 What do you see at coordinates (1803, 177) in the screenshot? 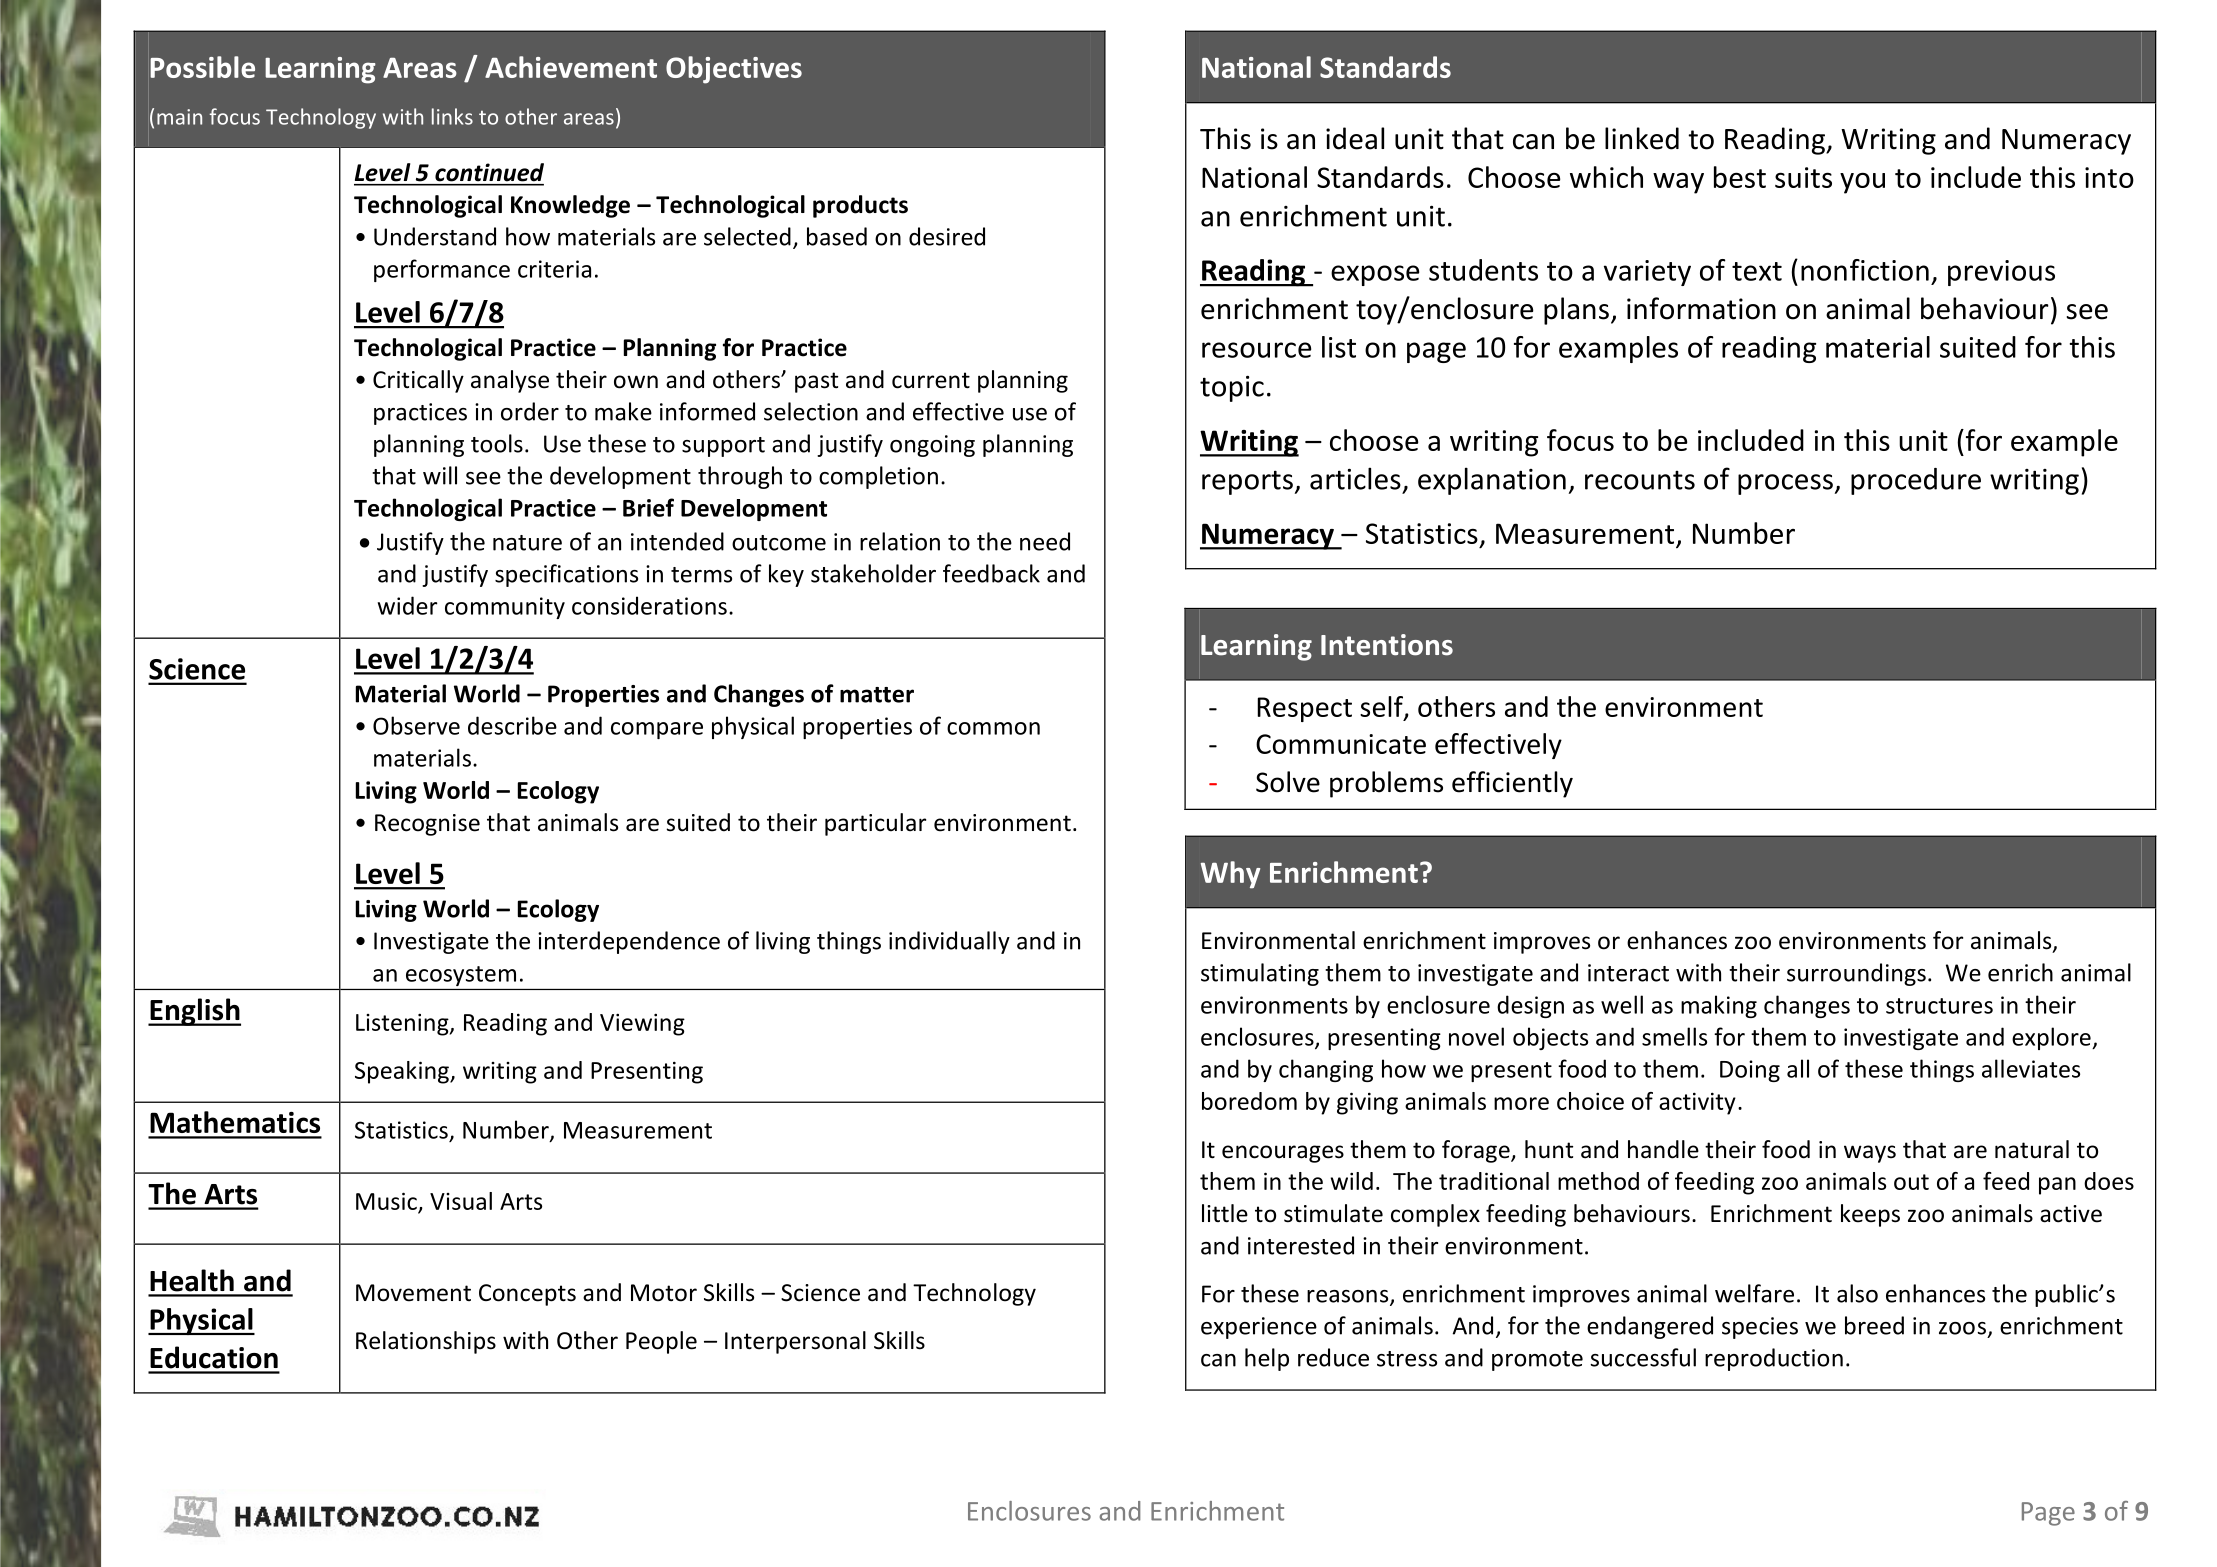
I see `suits` at bounding box center [1803, 177].
